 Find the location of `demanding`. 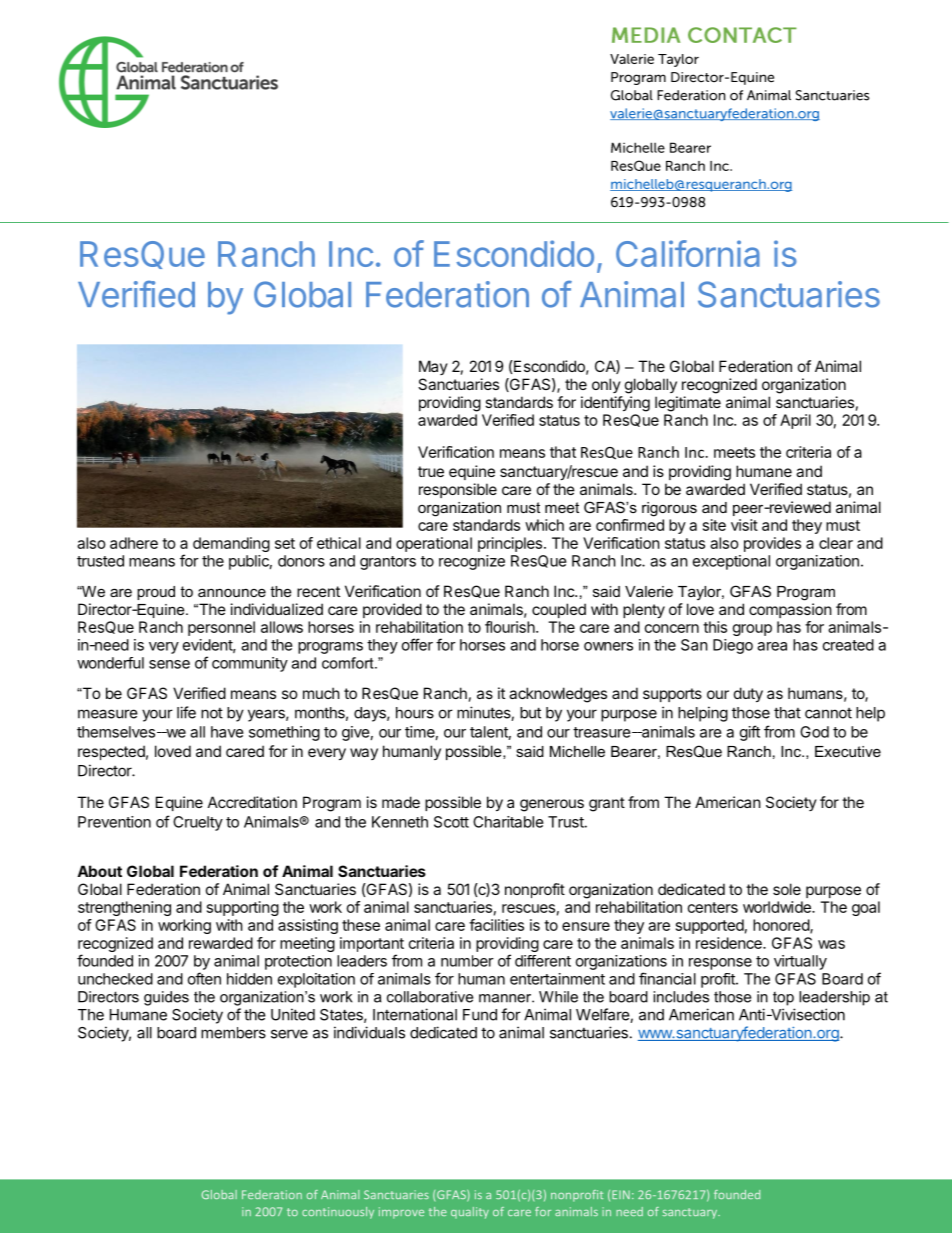

demanding is located at coordinates (231, 544).
